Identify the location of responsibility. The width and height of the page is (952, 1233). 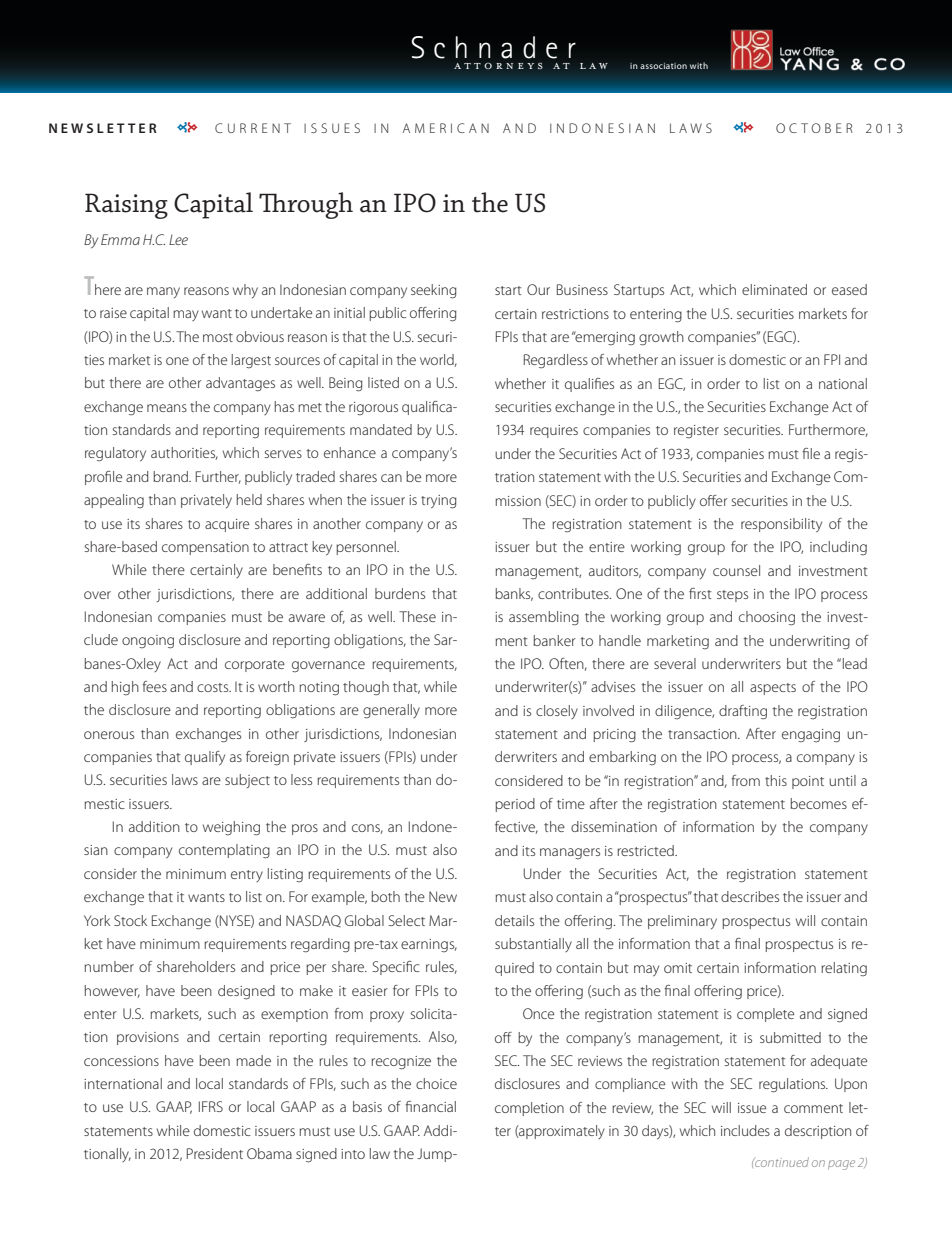
(781, 525).
